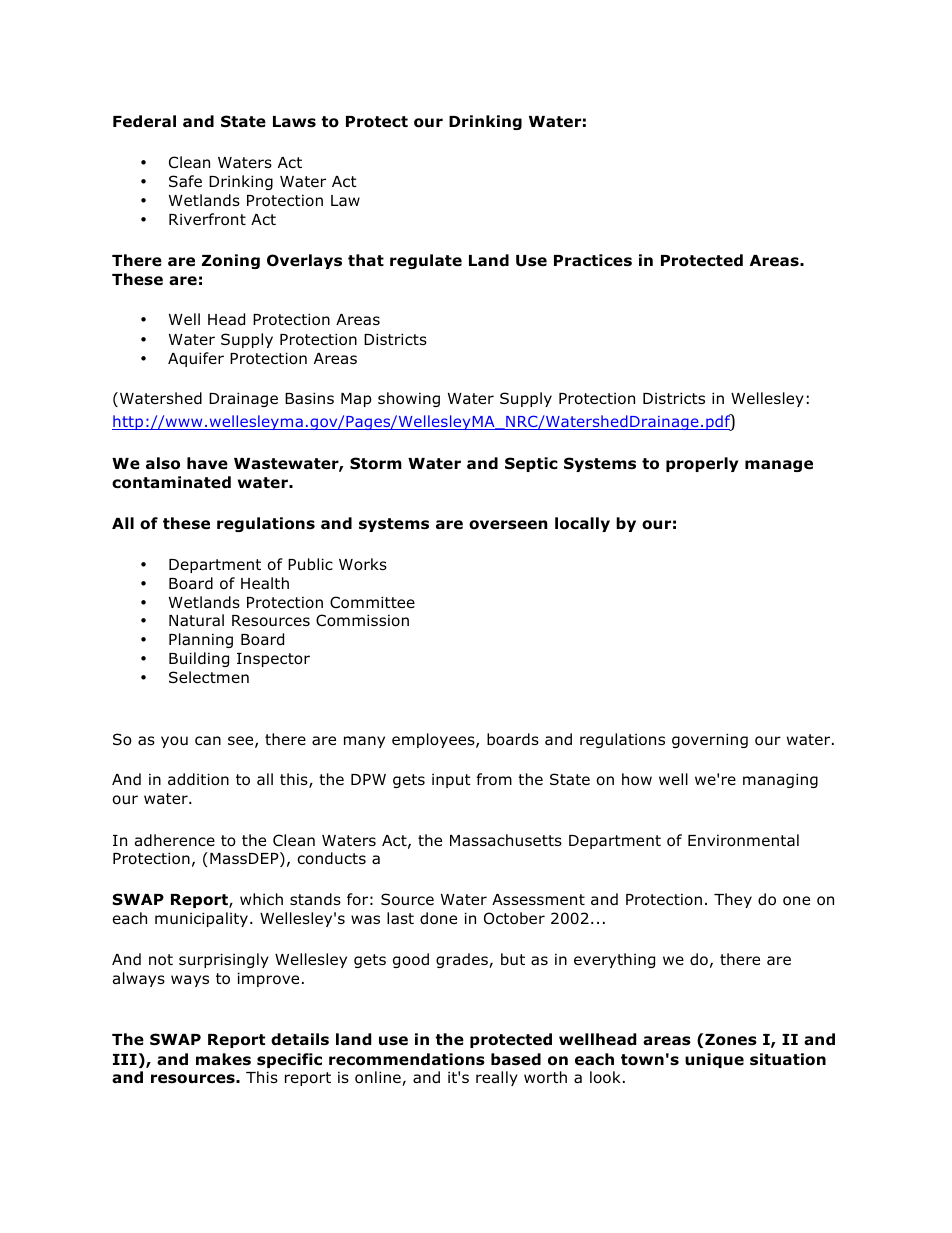 This screenshot has height=1233, width=952. I want to click on Committee, so click(372, 602).
